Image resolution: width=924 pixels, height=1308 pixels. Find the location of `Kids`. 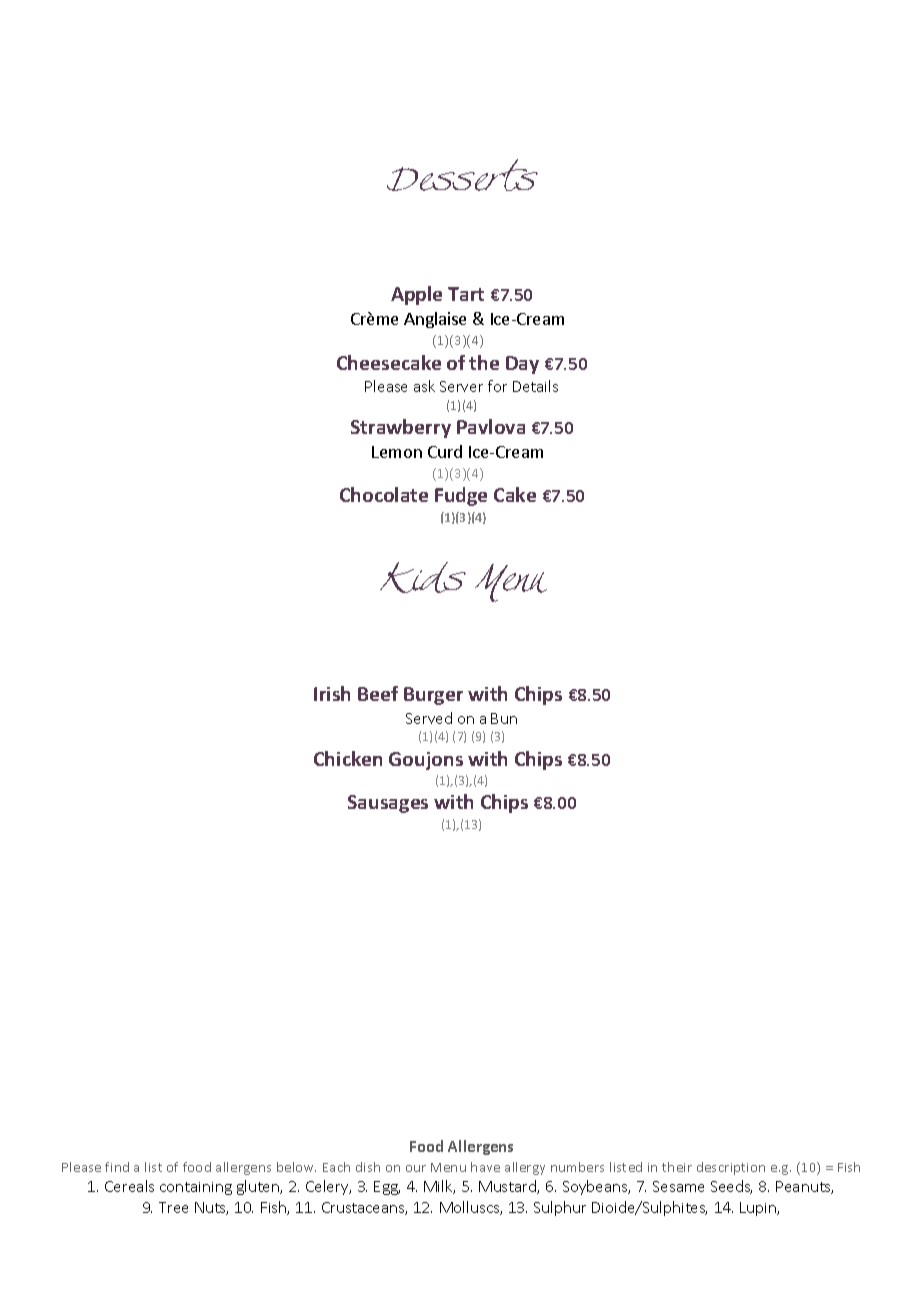

Kids is located at coordinates (423, 577).
